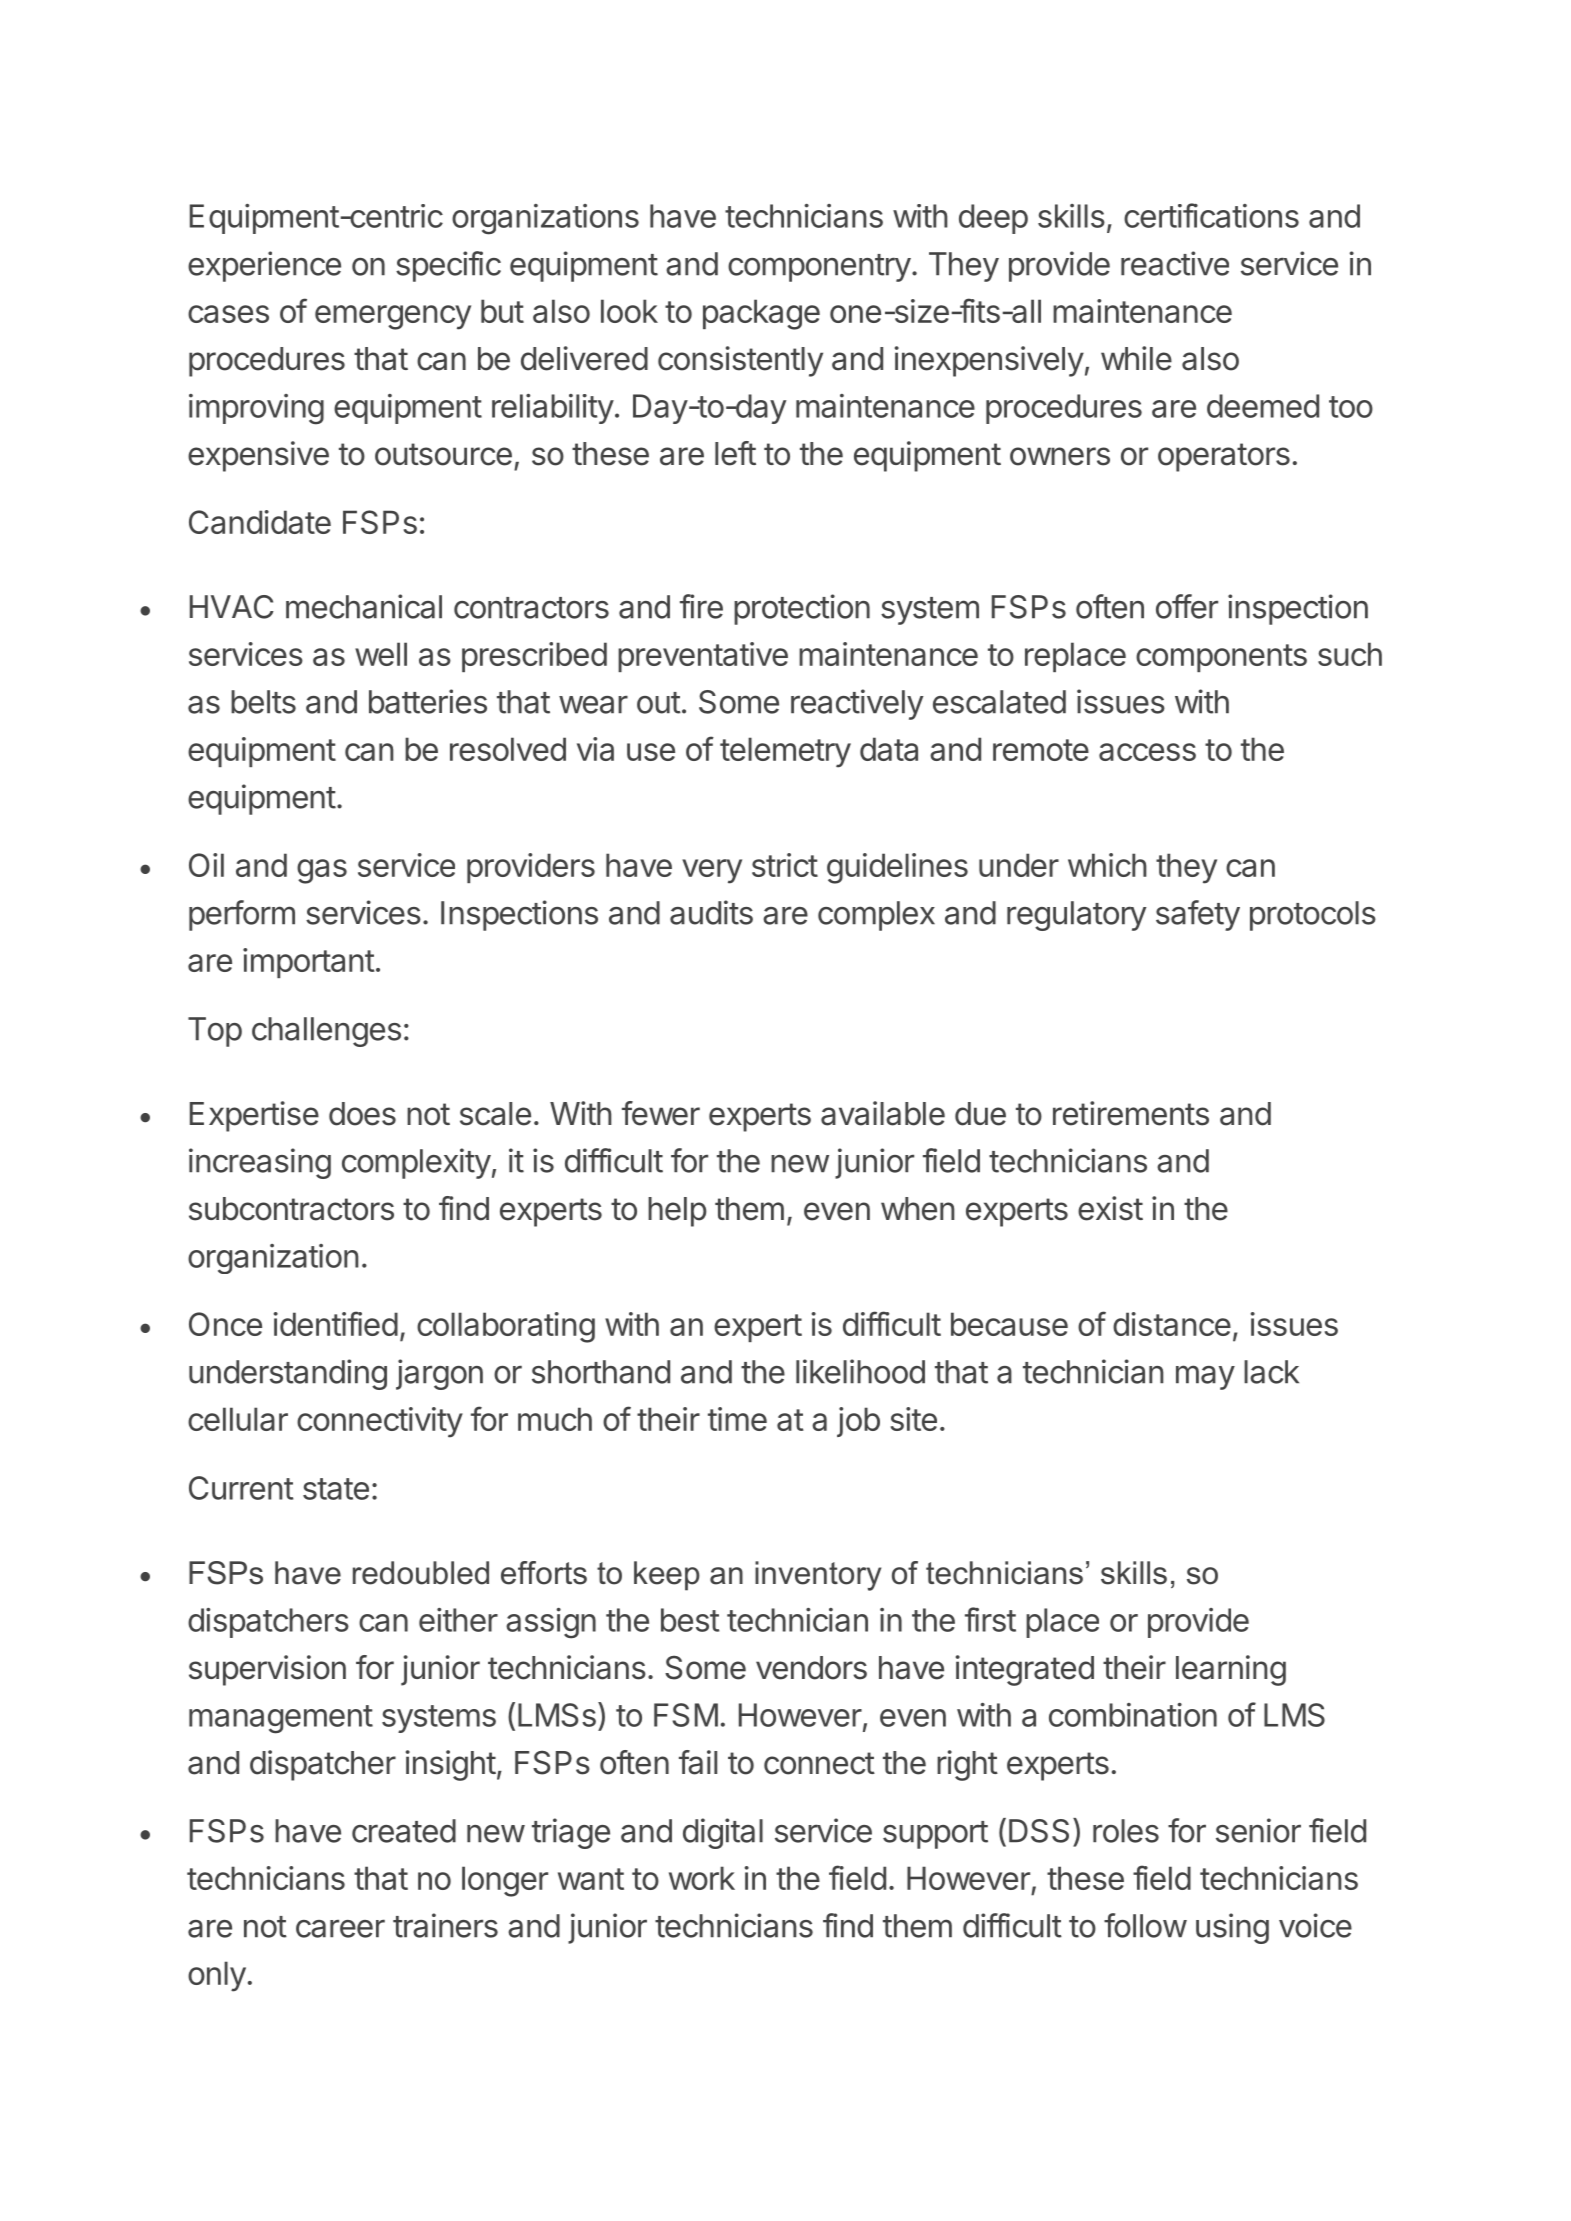  I want to click on components, so click(1221, 658).
